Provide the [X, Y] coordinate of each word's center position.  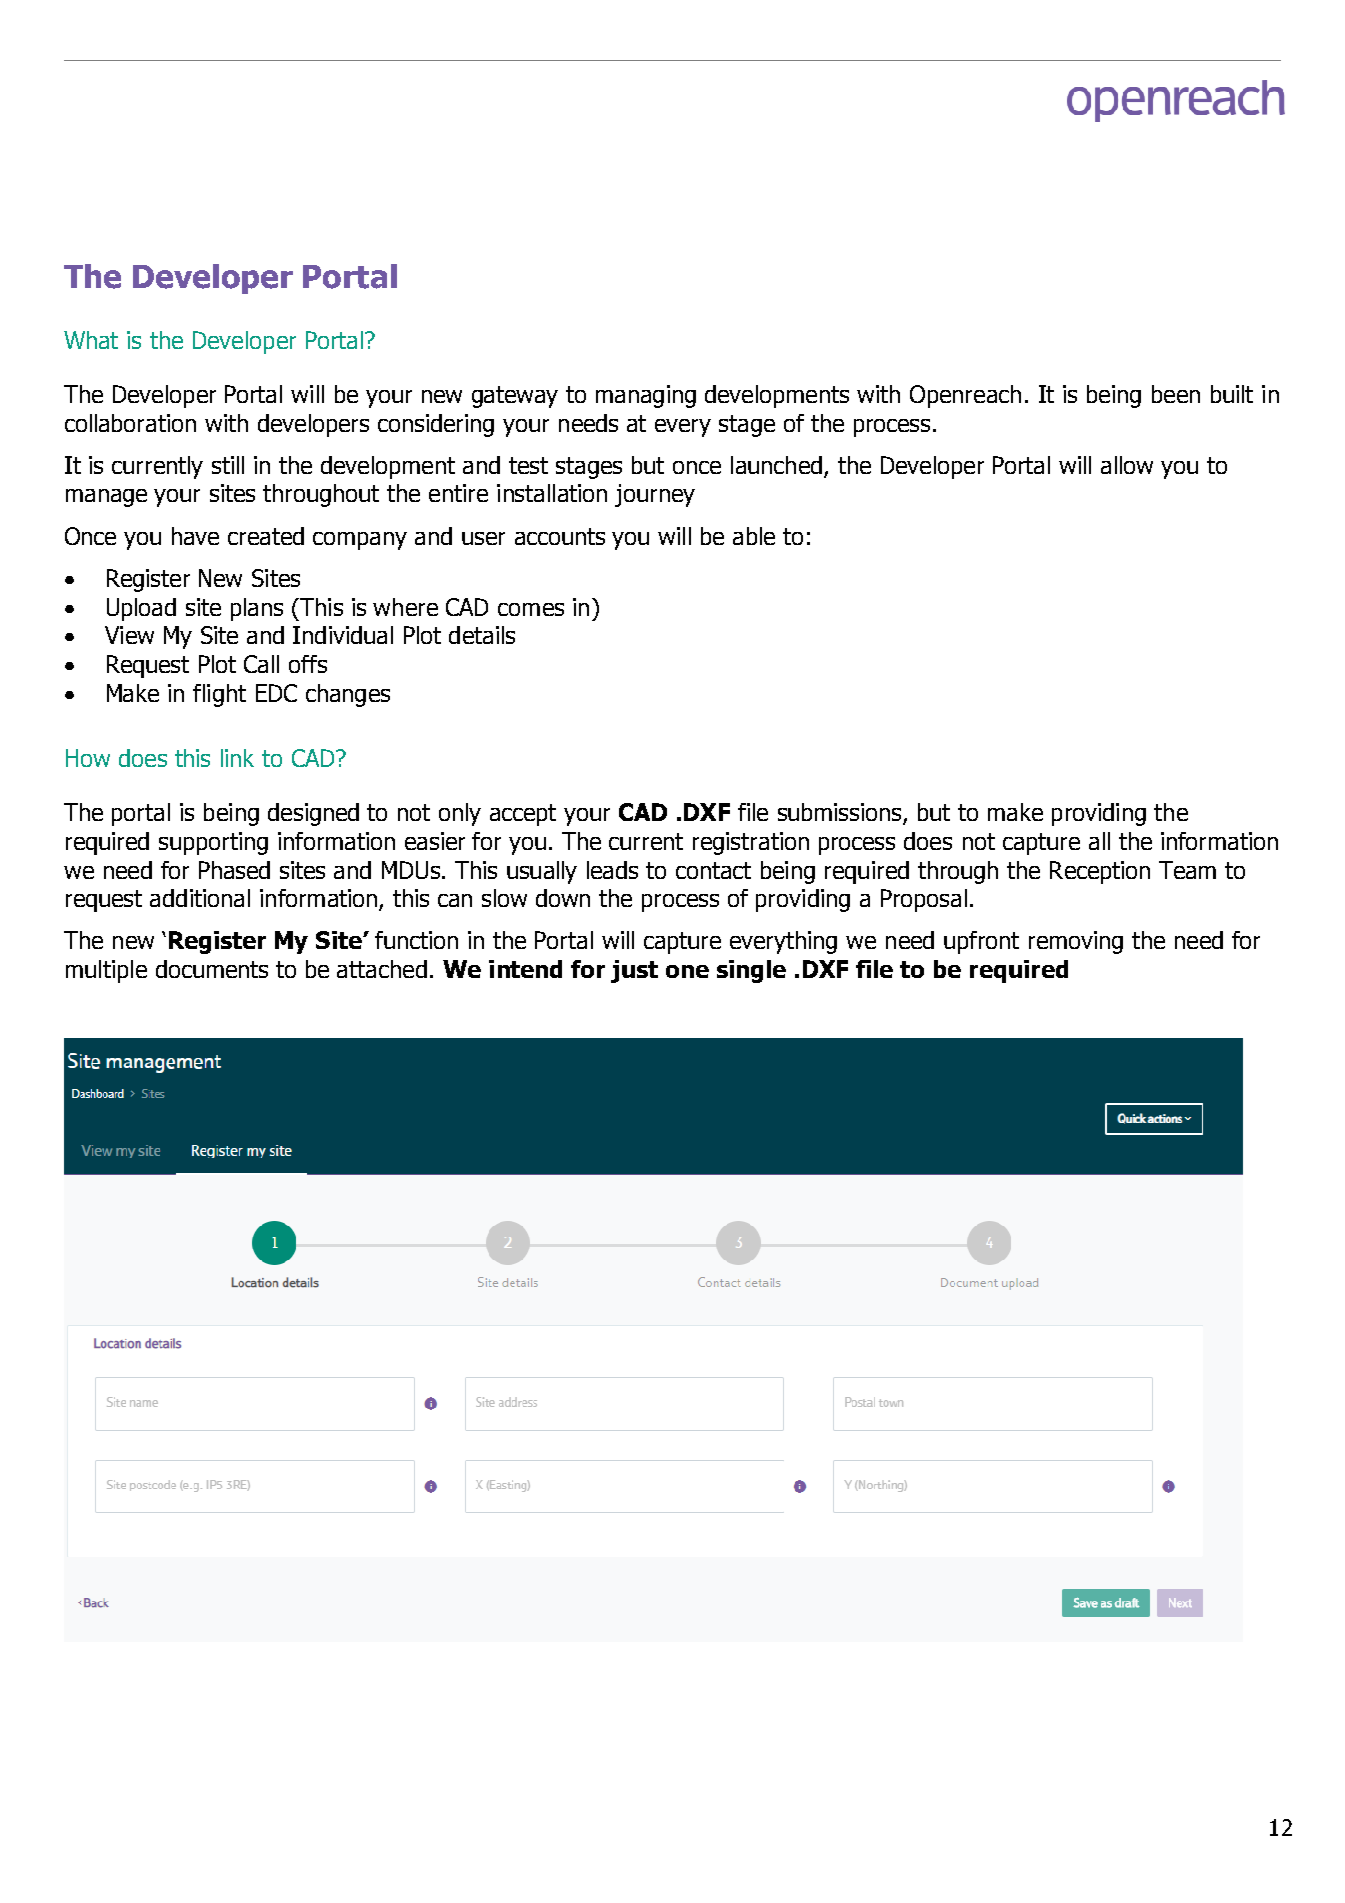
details [482, 635]
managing [646, 396]
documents [212, 969]
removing [1076, 942]
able [754, 536]
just [634, 971]
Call [261, 664]
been [1176, 394]
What [91, 340]
